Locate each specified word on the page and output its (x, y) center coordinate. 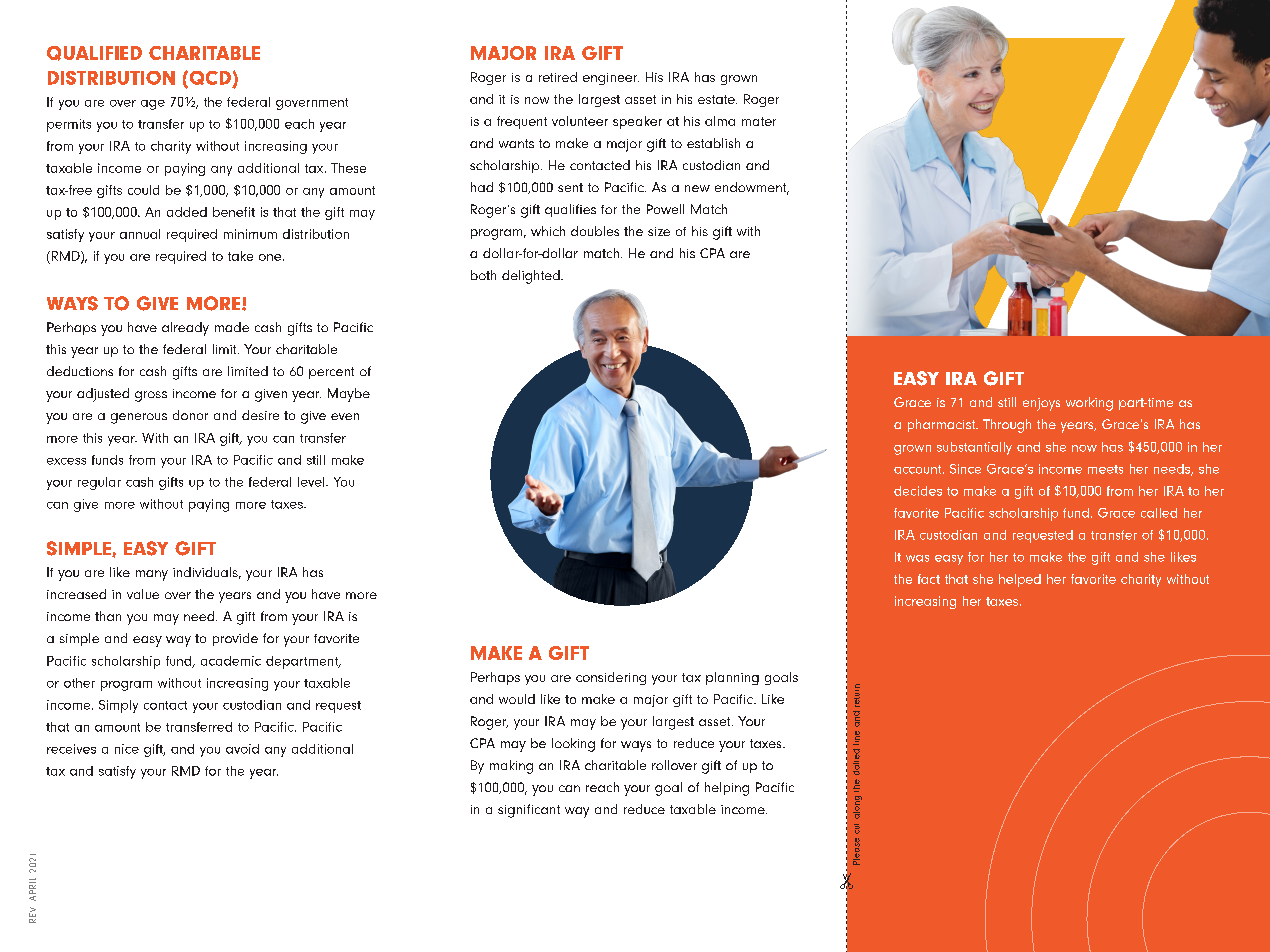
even (345, 416)
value (143, 594)
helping (727, 789)
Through (1007, 426)
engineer (611, 79)
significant (529, 811)
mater (759, 121)
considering (611, 678)
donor (190, 415)
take (240, 256)
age (153, 105)
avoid (242, 749)
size (659, 231)
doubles (595, 231)
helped (1020, 580)
